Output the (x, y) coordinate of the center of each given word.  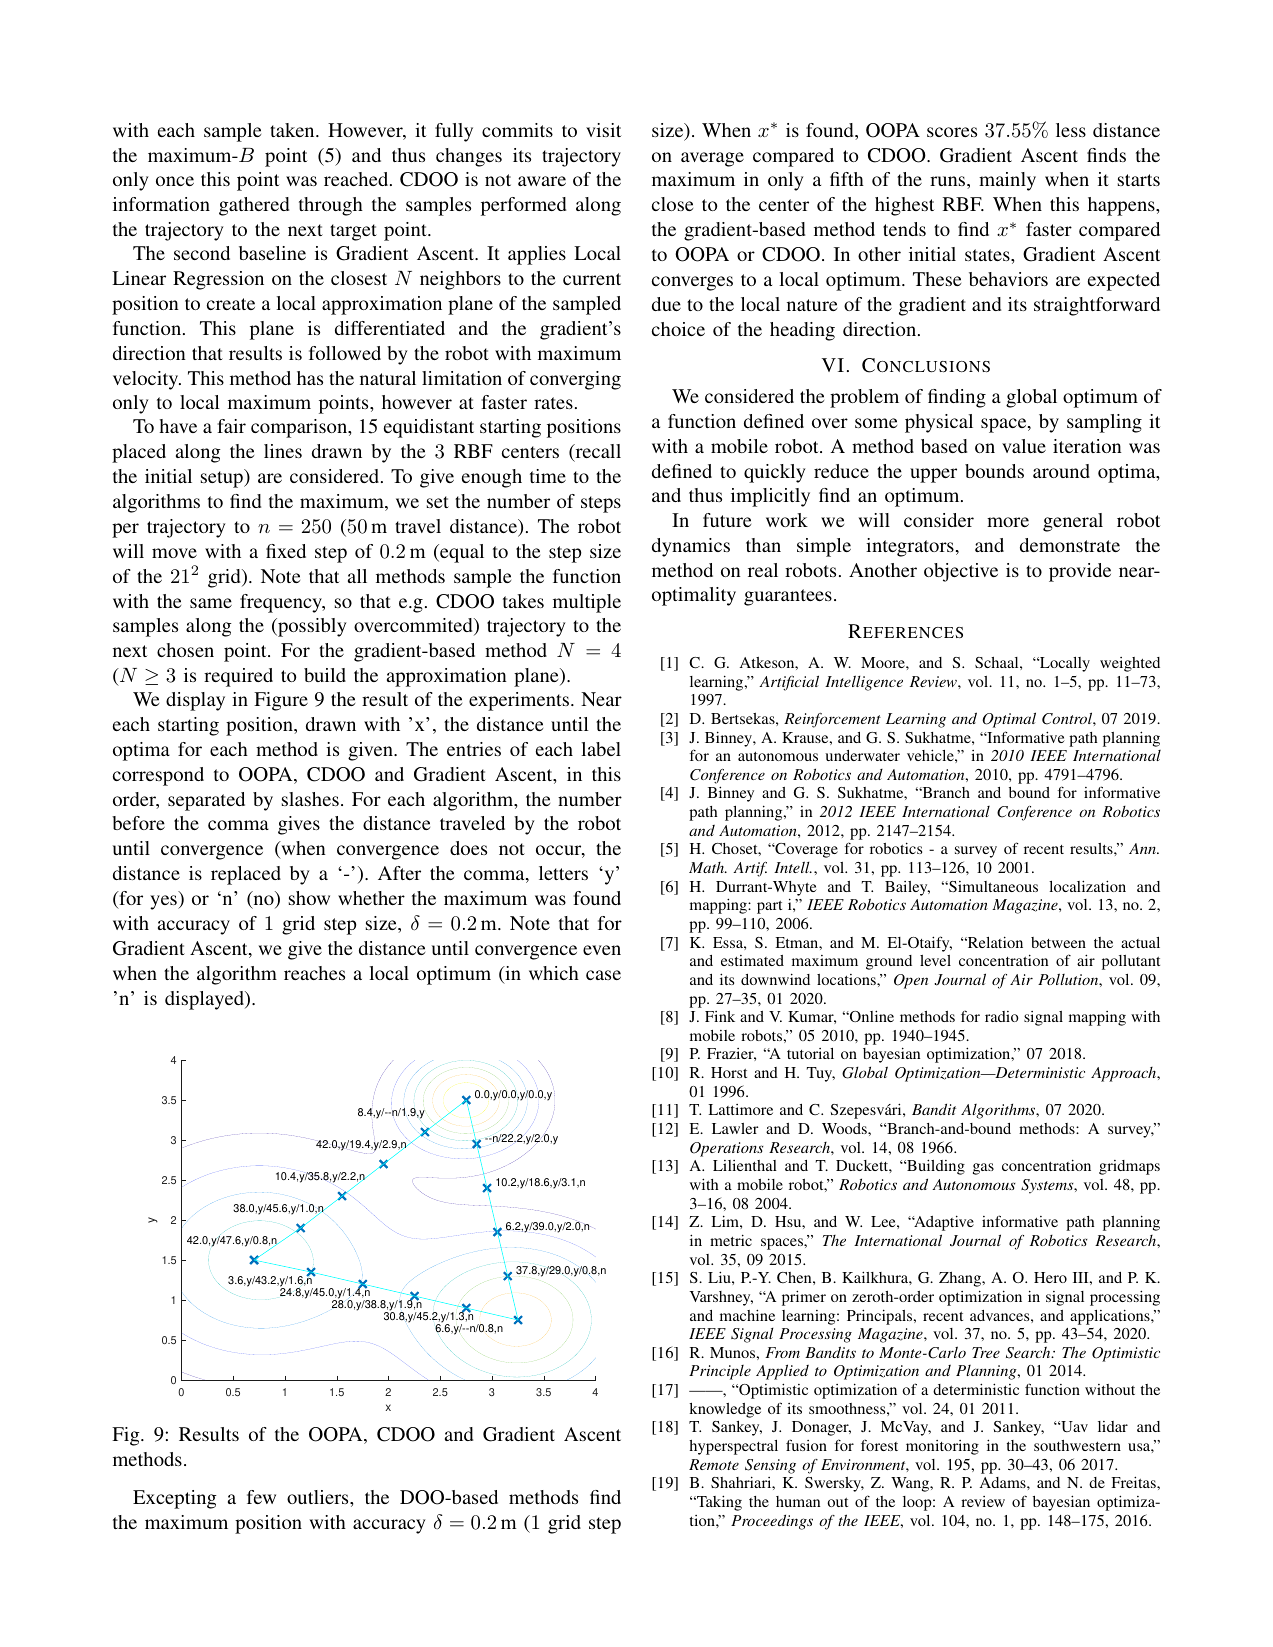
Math (708, 867)
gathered (254, 206)
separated (206, 801)
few (261, 1497)
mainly (1007, 181)
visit (603, 130)
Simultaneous (992, 886)
